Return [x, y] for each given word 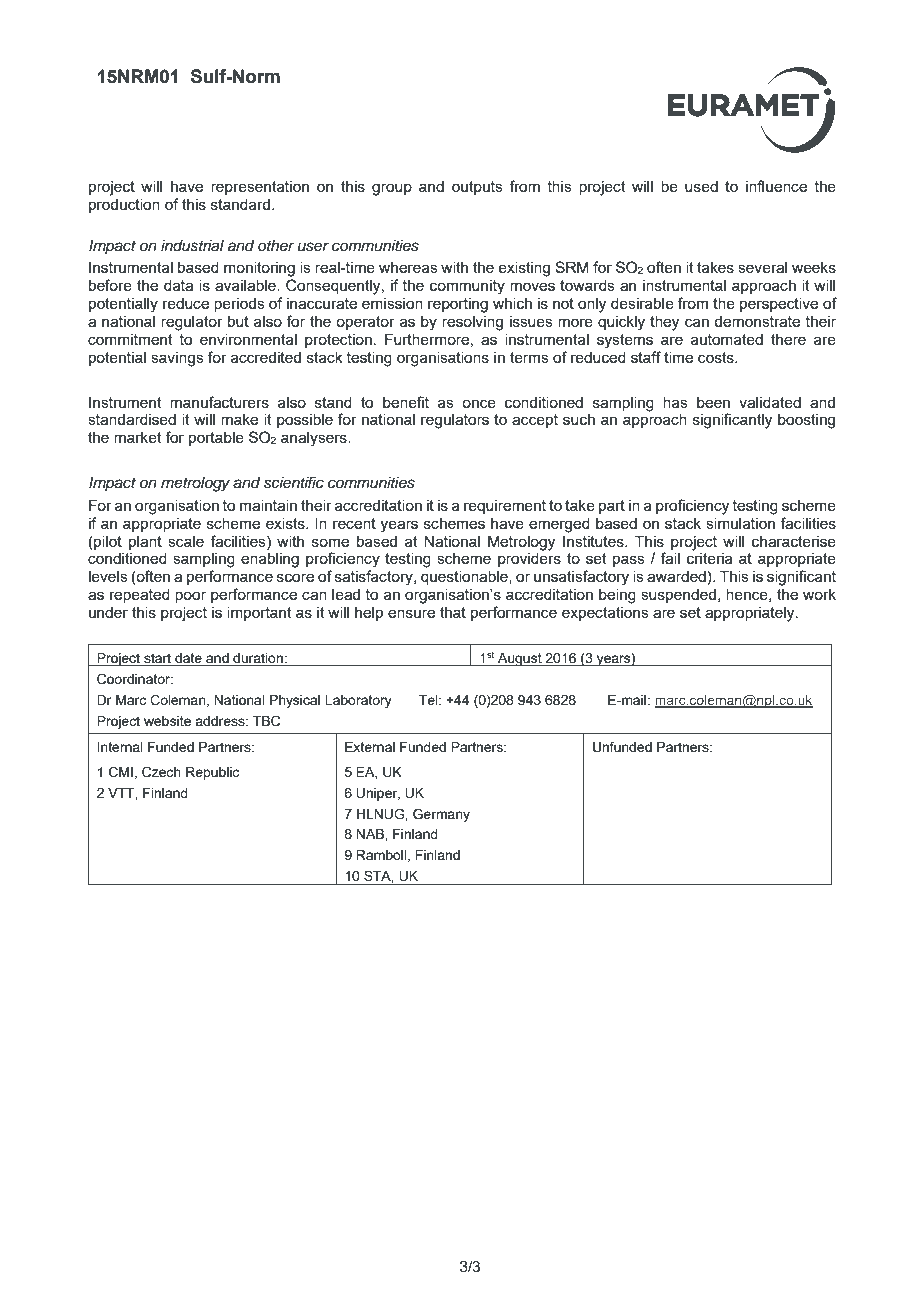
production [124, 206]
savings [177, 359]
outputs [477, 188]
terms [529, 357]
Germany [441, 815]
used [701, 186]
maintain [268, 505]
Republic [212, 773]
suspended [678, 596]
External [370, 747]
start [157, 658]
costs [717, 357]
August [520, 659]
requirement [505, 507]
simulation [740, 523]
